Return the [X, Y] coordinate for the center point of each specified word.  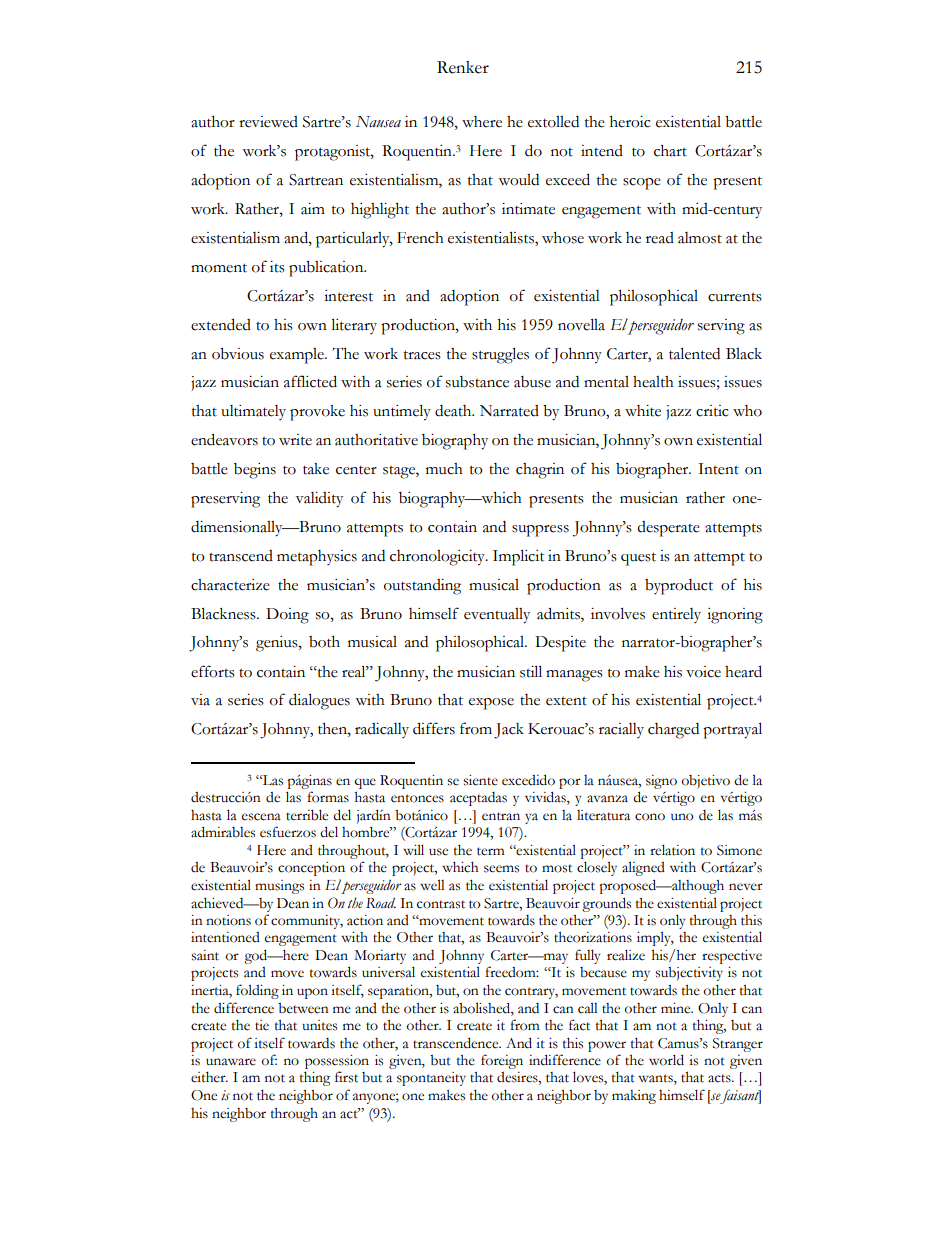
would [518, 180]
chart [670, 151]
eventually [497, 616]
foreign [502, 1061]
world [666, 1060]
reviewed [268, 122]
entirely [676, 615]
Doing [287, 616]
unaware [231, 1062]
